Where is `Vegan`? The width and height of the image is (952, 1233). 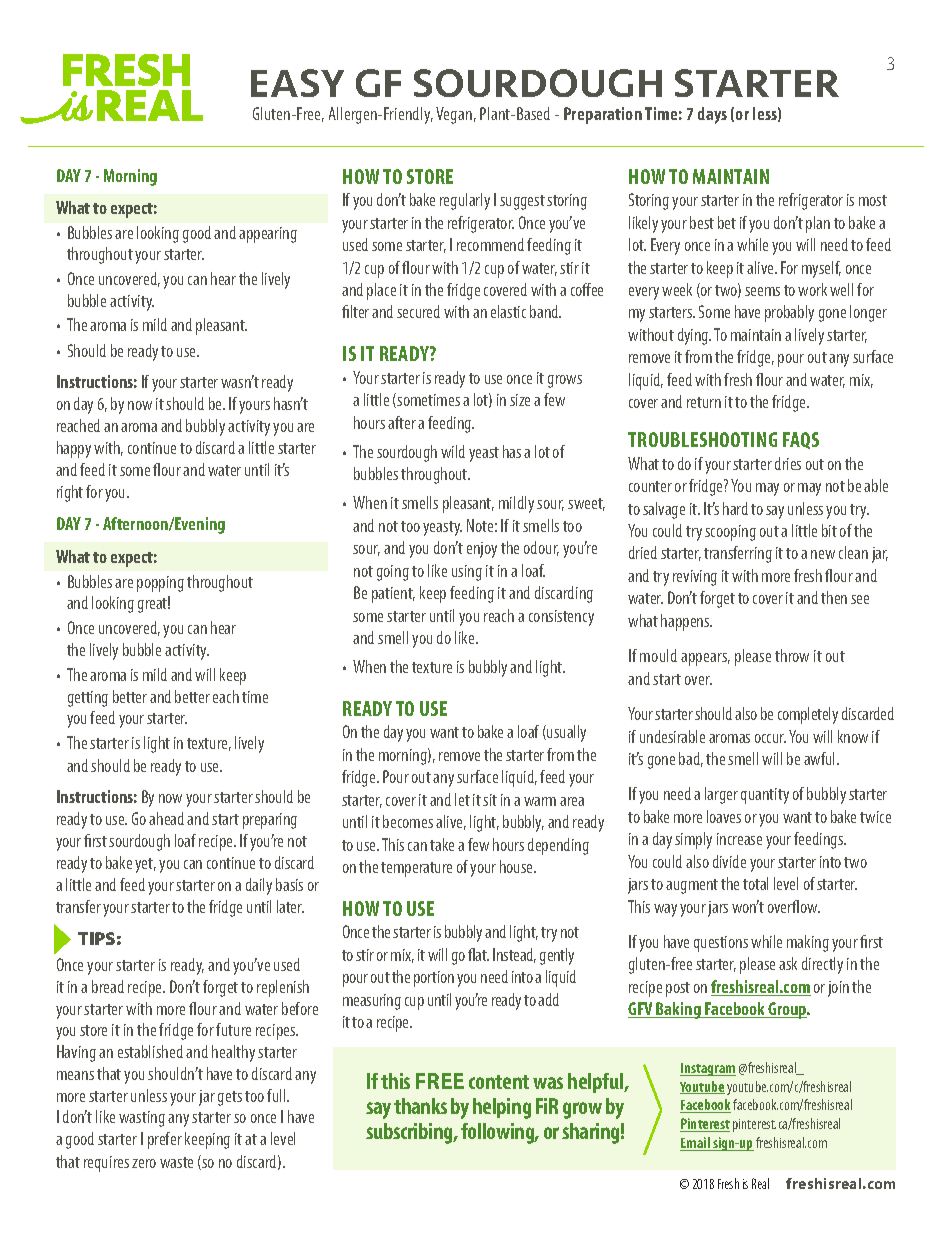 Vegan is located at coordinates (454, 115).
